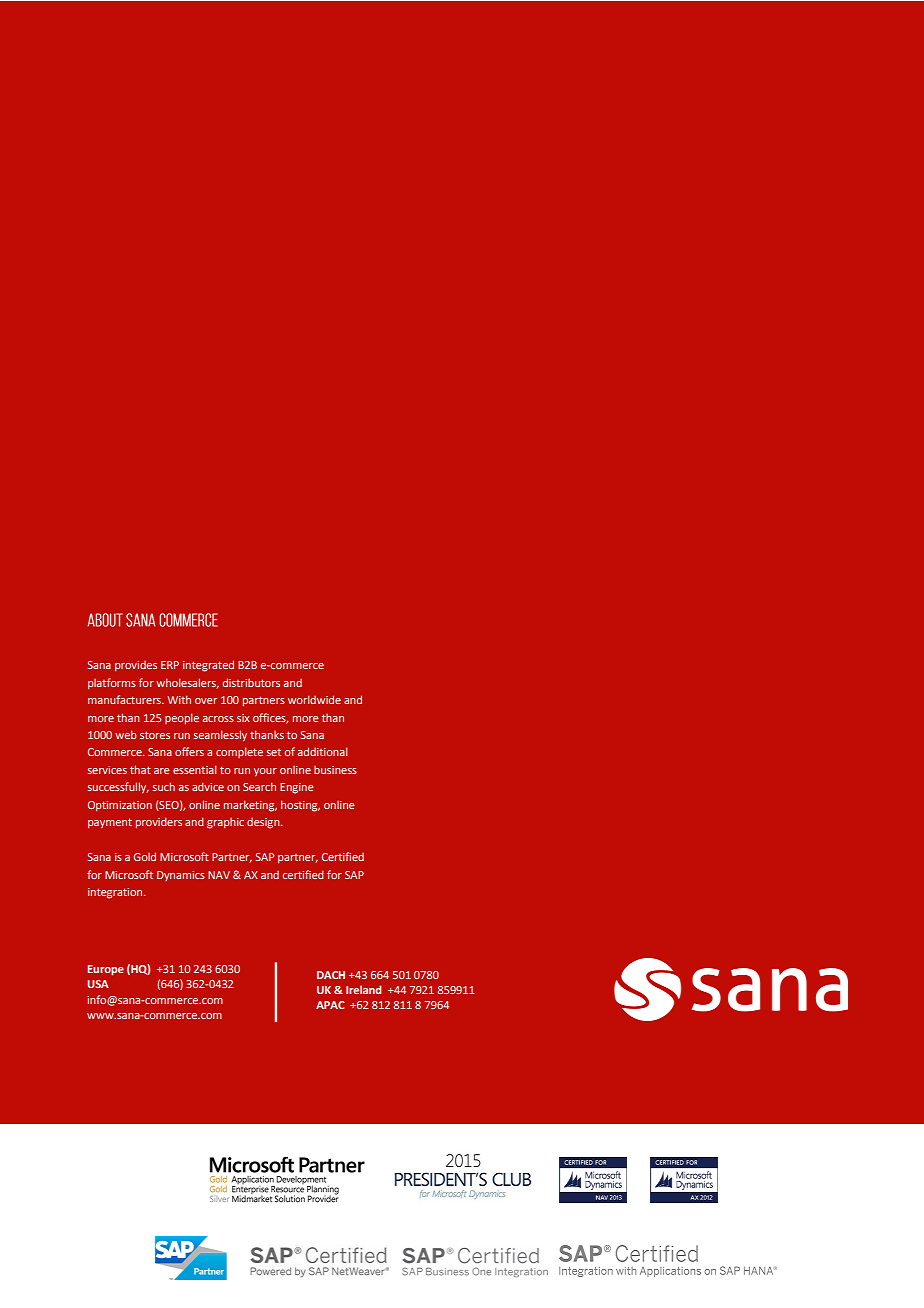 The height and width of the screenshot is (1308, 924). Describe the element at coordinates (208, 786) in the screenshot. I see `advice` at that location.
